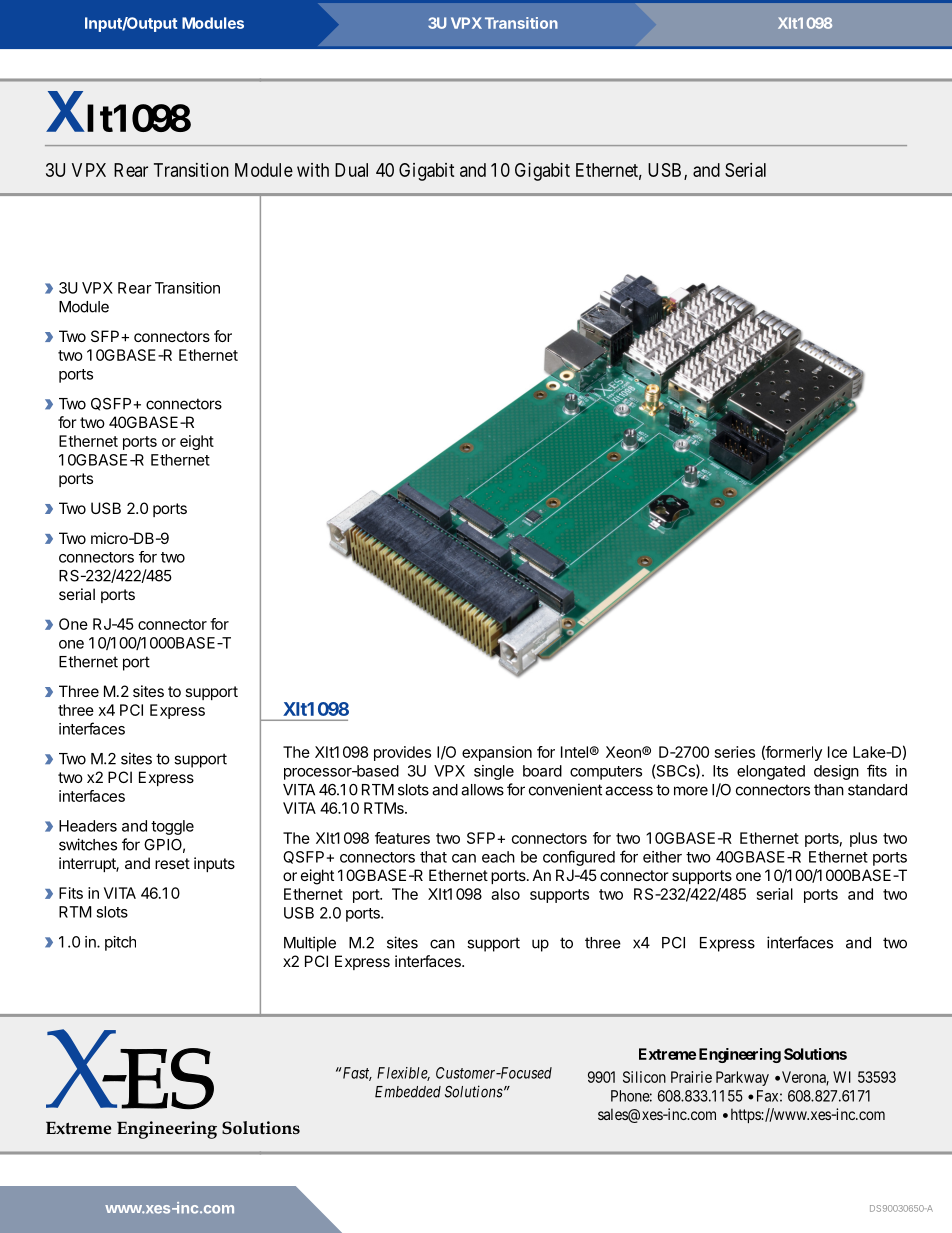 The width and height of the image is (952, 1233). I want to click on toggle, so click(172, 827).
